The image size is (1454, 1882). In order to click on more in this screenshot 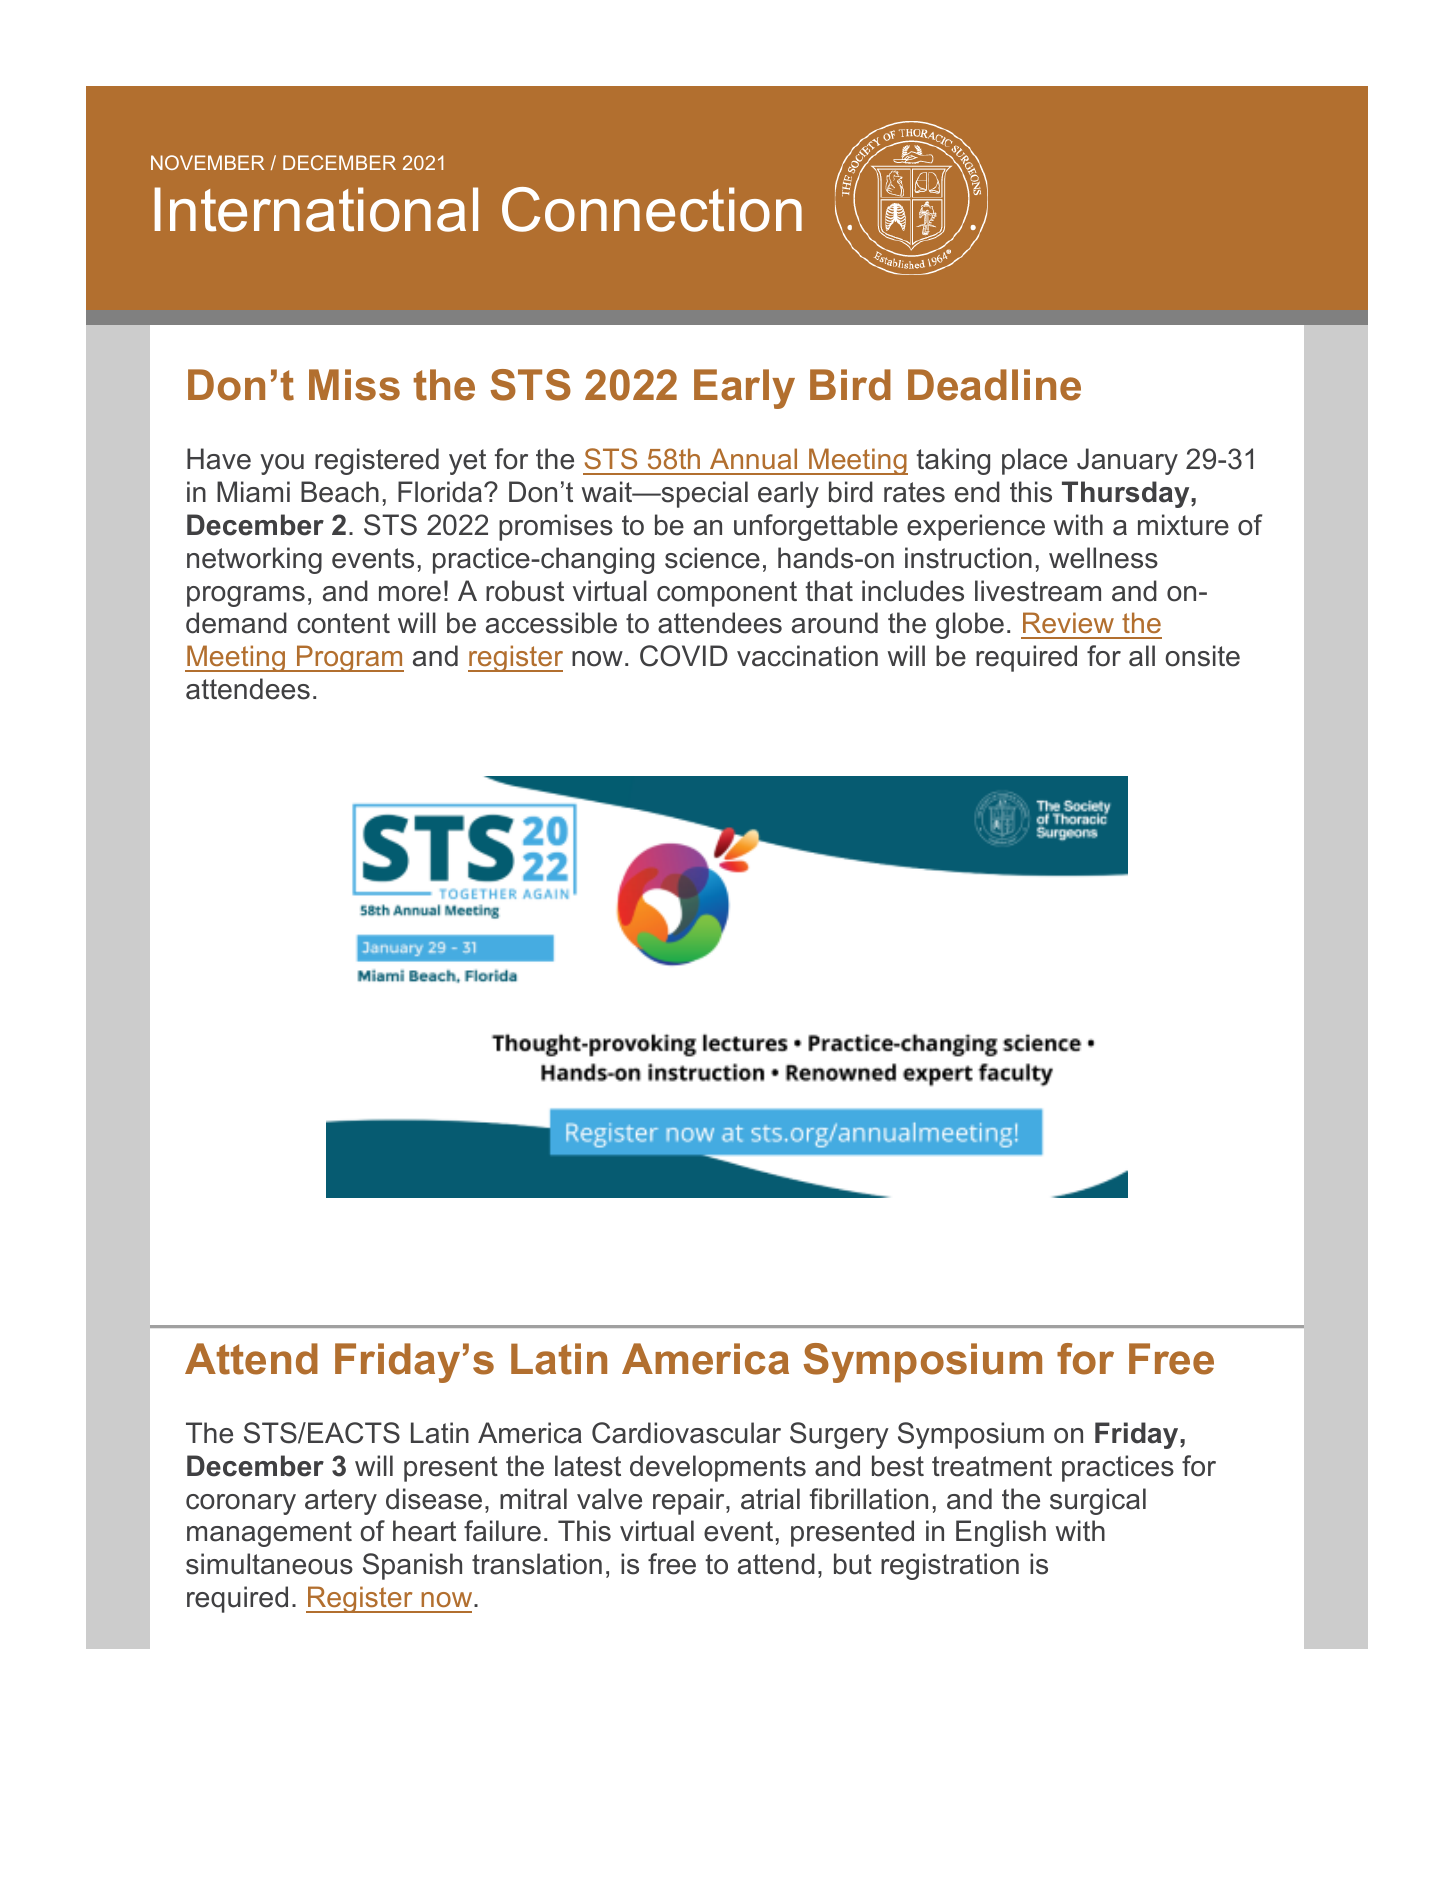, I will do `click(410, 594)`.
